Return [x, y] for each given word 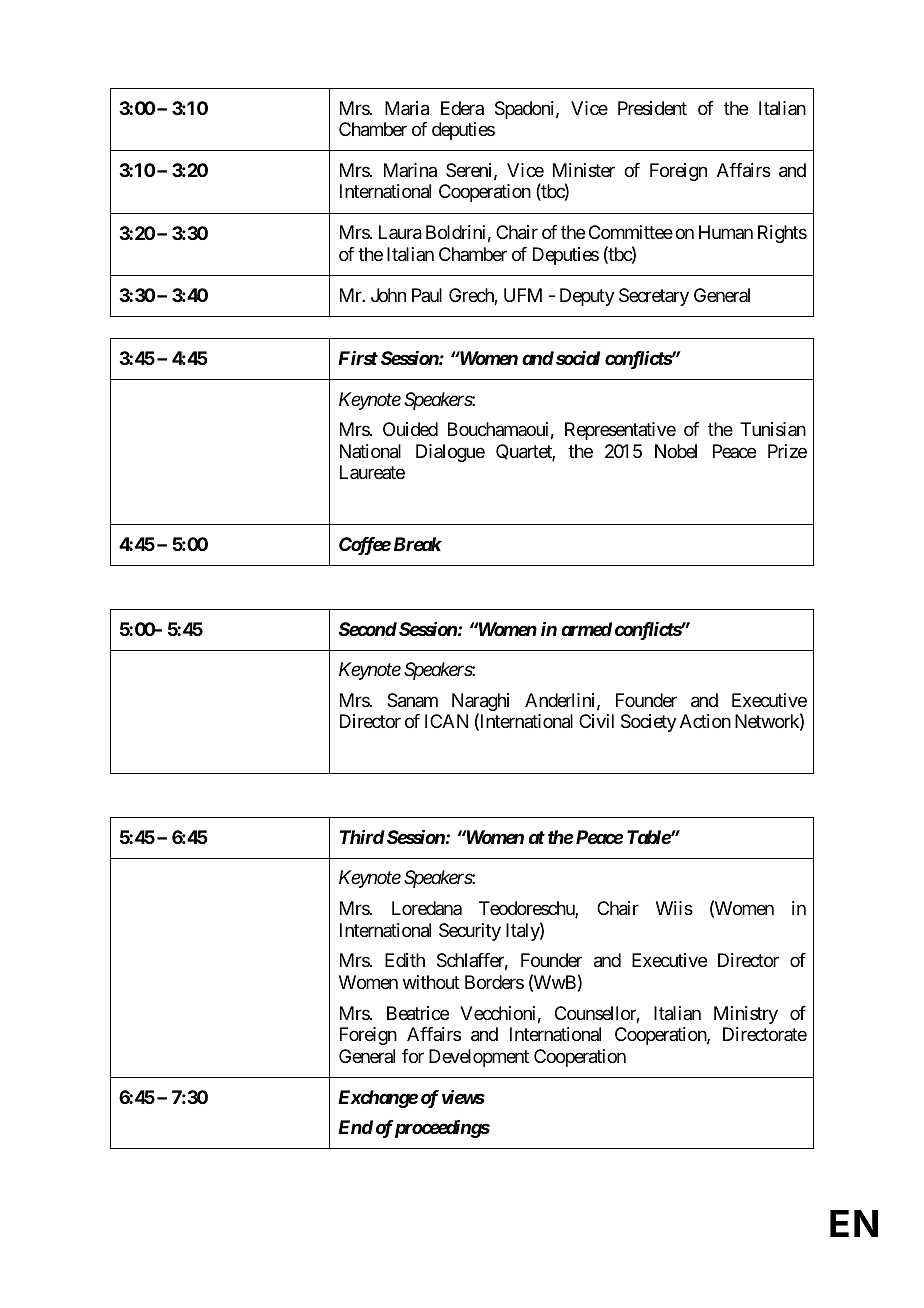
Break [418, 544]
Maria [407, 108]
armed [586, 629]
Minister [584, 170]
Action [705, 721]
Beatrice [418, 1013]
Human [726, 232]
